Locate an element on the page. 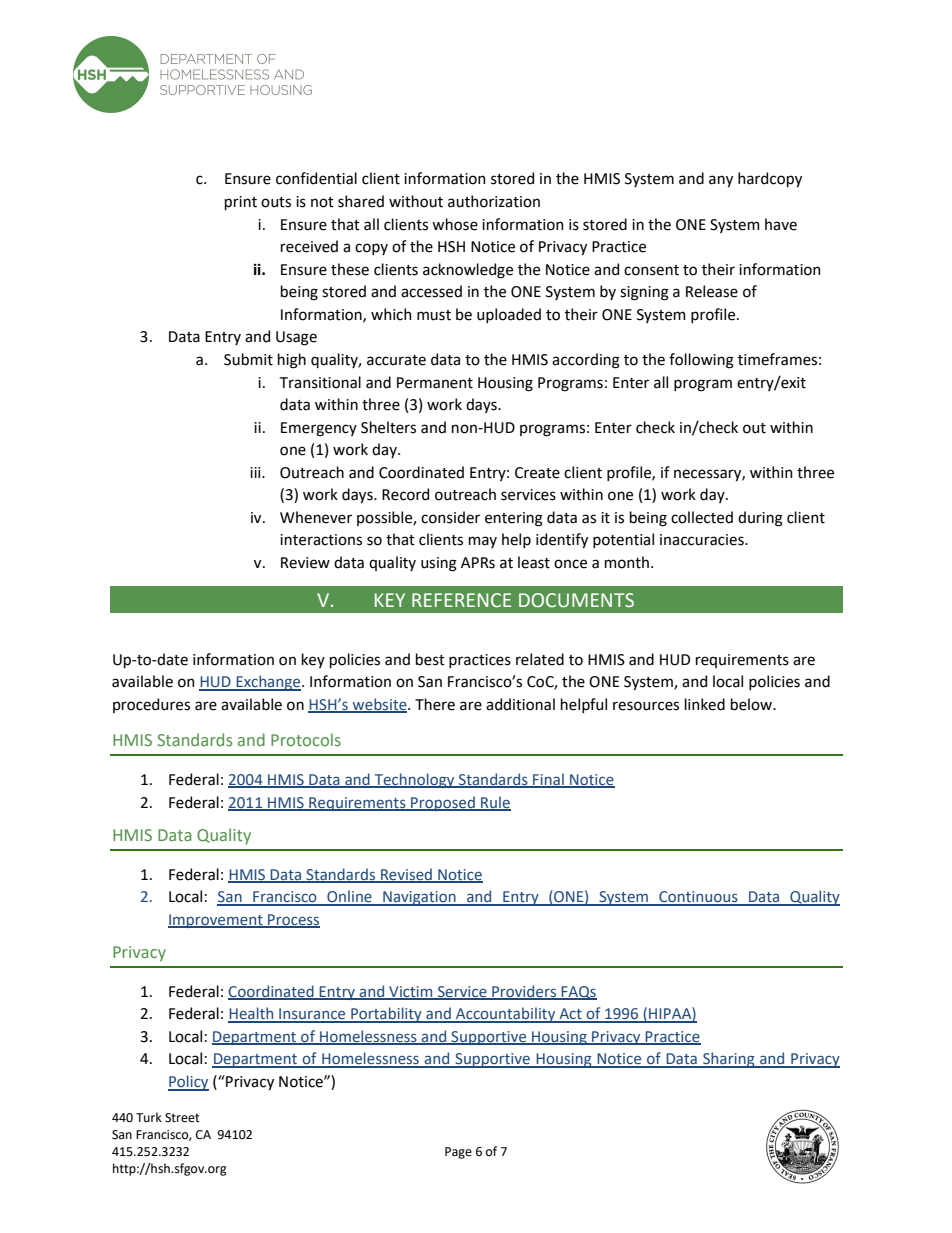 Image resolution: width=952 pixels, height=1233 pixels. print is located at coordinates (241, 203).
